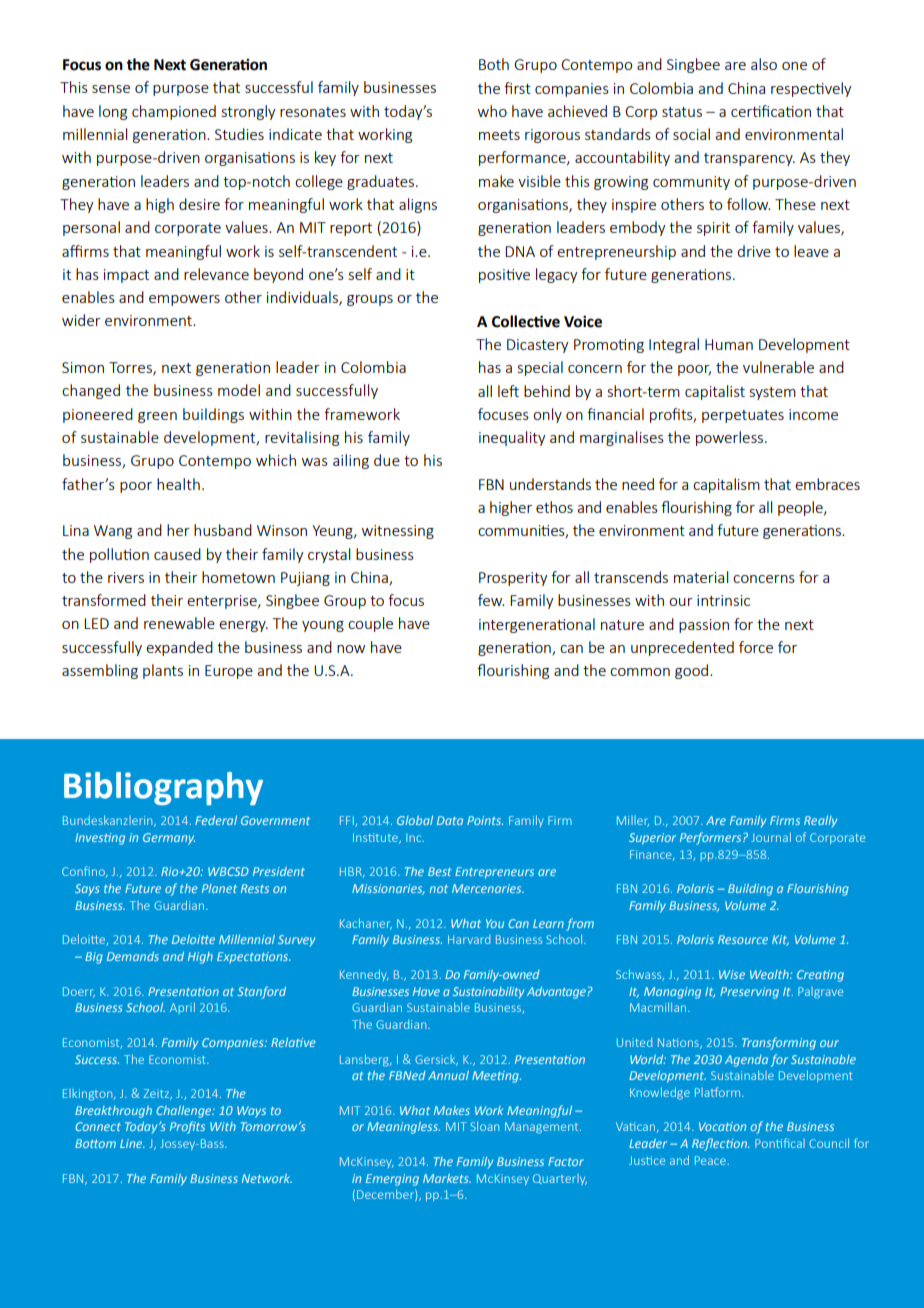 This screenshot has height=1308, width=924. I want to click on certification, so click(771, 111).
